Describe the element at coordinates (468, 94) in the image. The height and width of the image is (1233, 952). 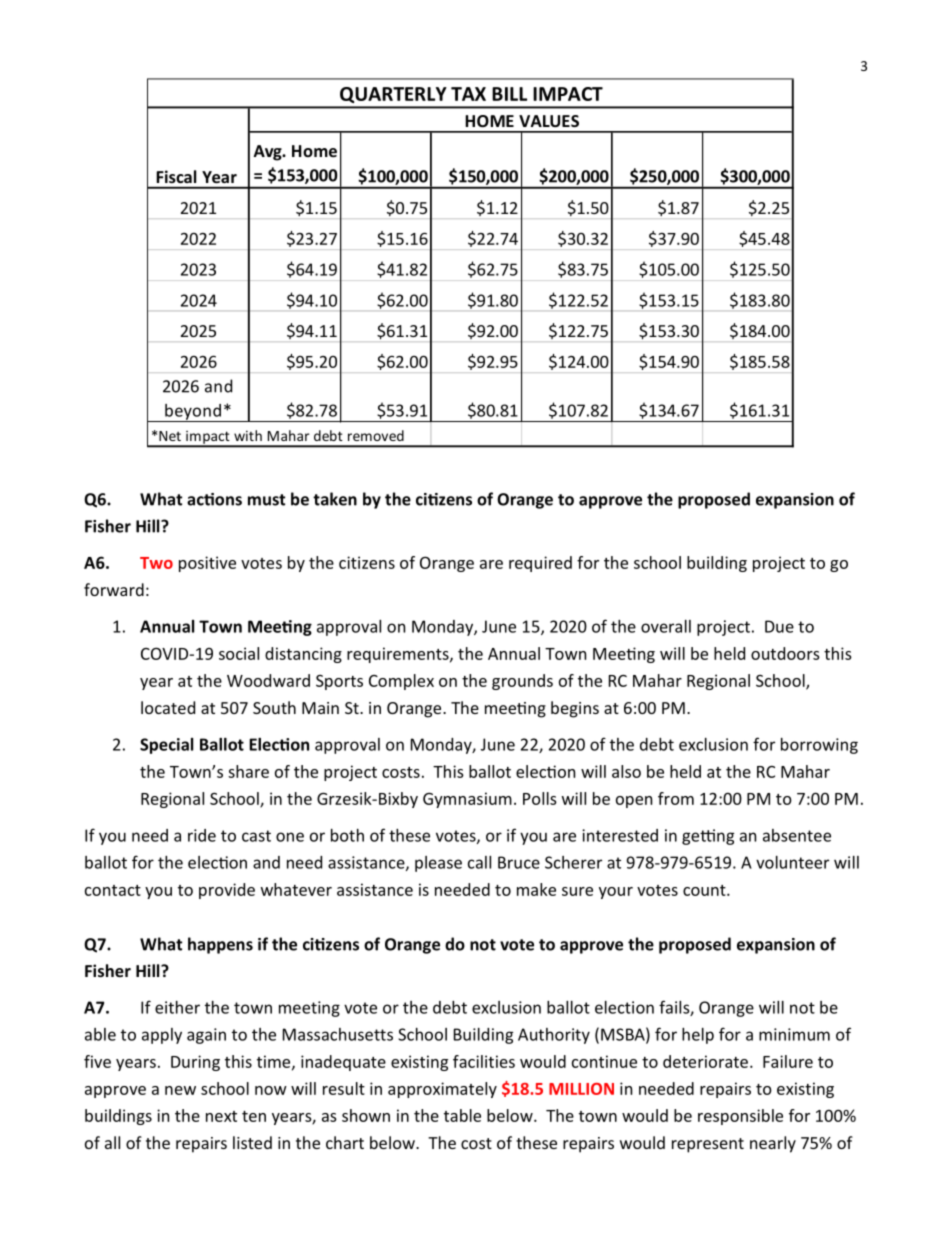
I see `TAX` at that location.
